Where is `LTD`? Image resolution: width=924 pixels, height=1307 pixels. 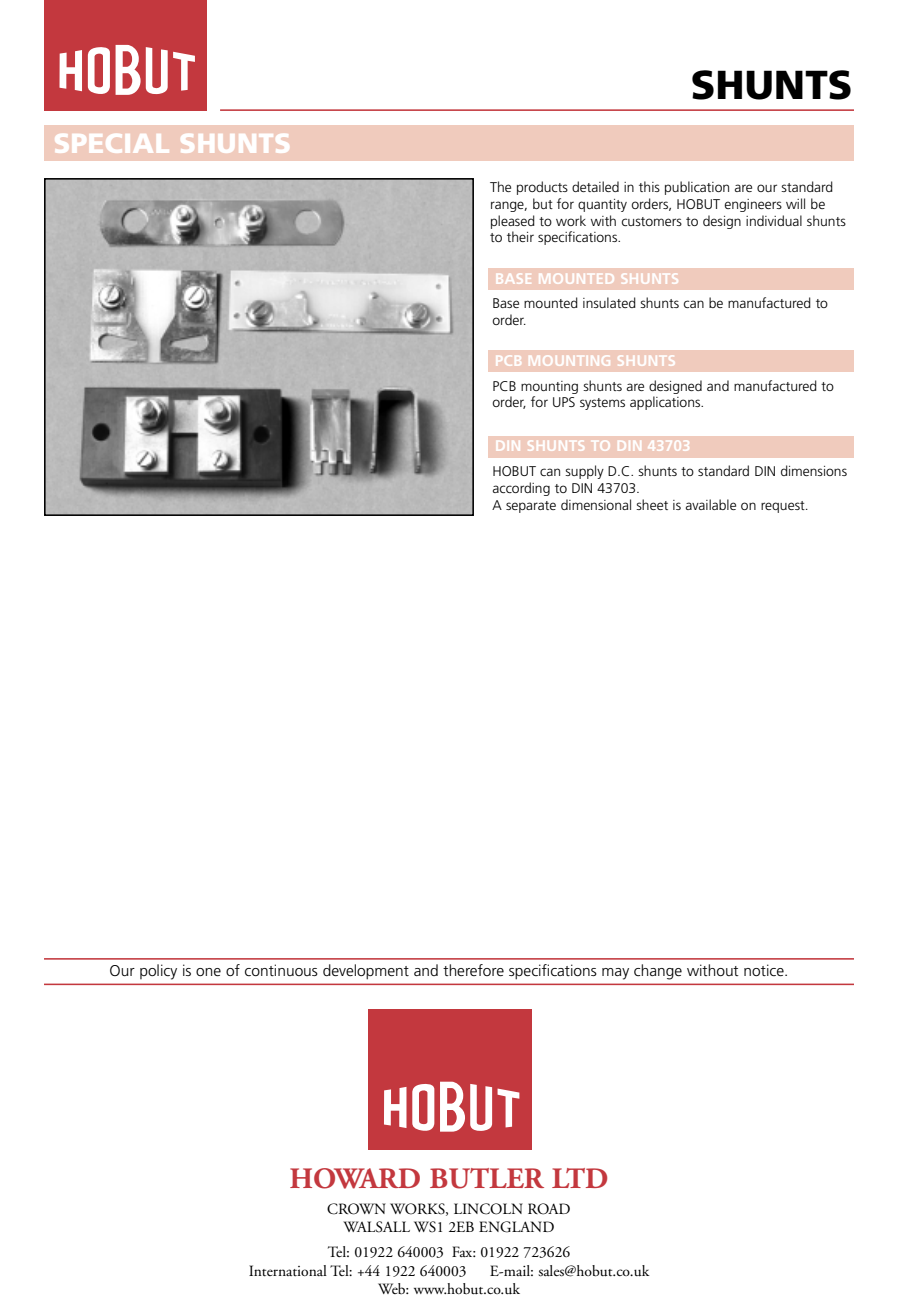 LTD is located at coordinates (579, 1178).
